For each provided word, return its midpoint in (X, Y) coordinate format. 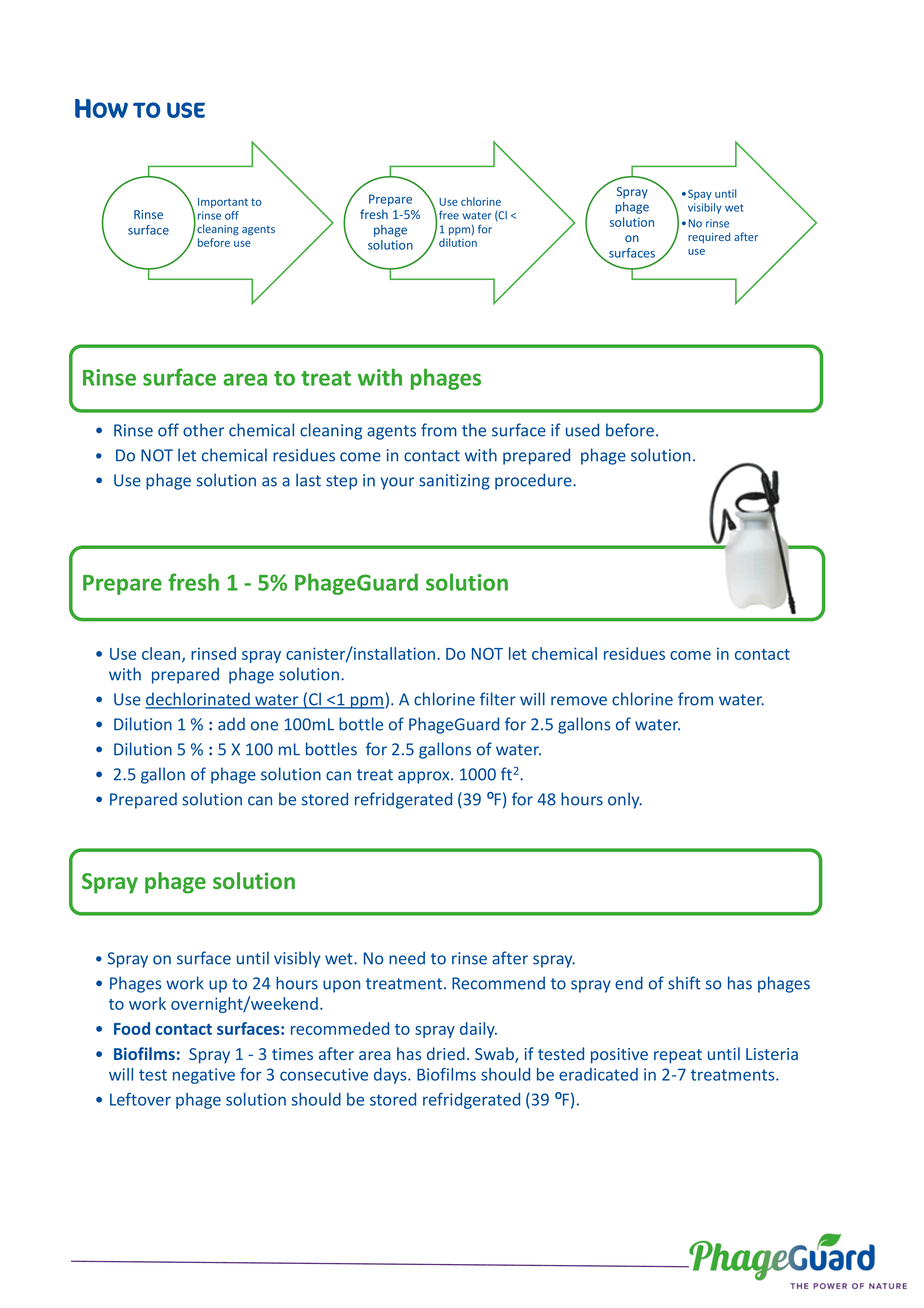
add (231, 724)
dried (446, 1053)
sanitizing (454, 482)
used (582, 430)
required (709, 237)
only (625, 800)
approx (425, 777)
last (308, 480)
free (449, 215)
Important (223, 203)
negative (204, 1076)
